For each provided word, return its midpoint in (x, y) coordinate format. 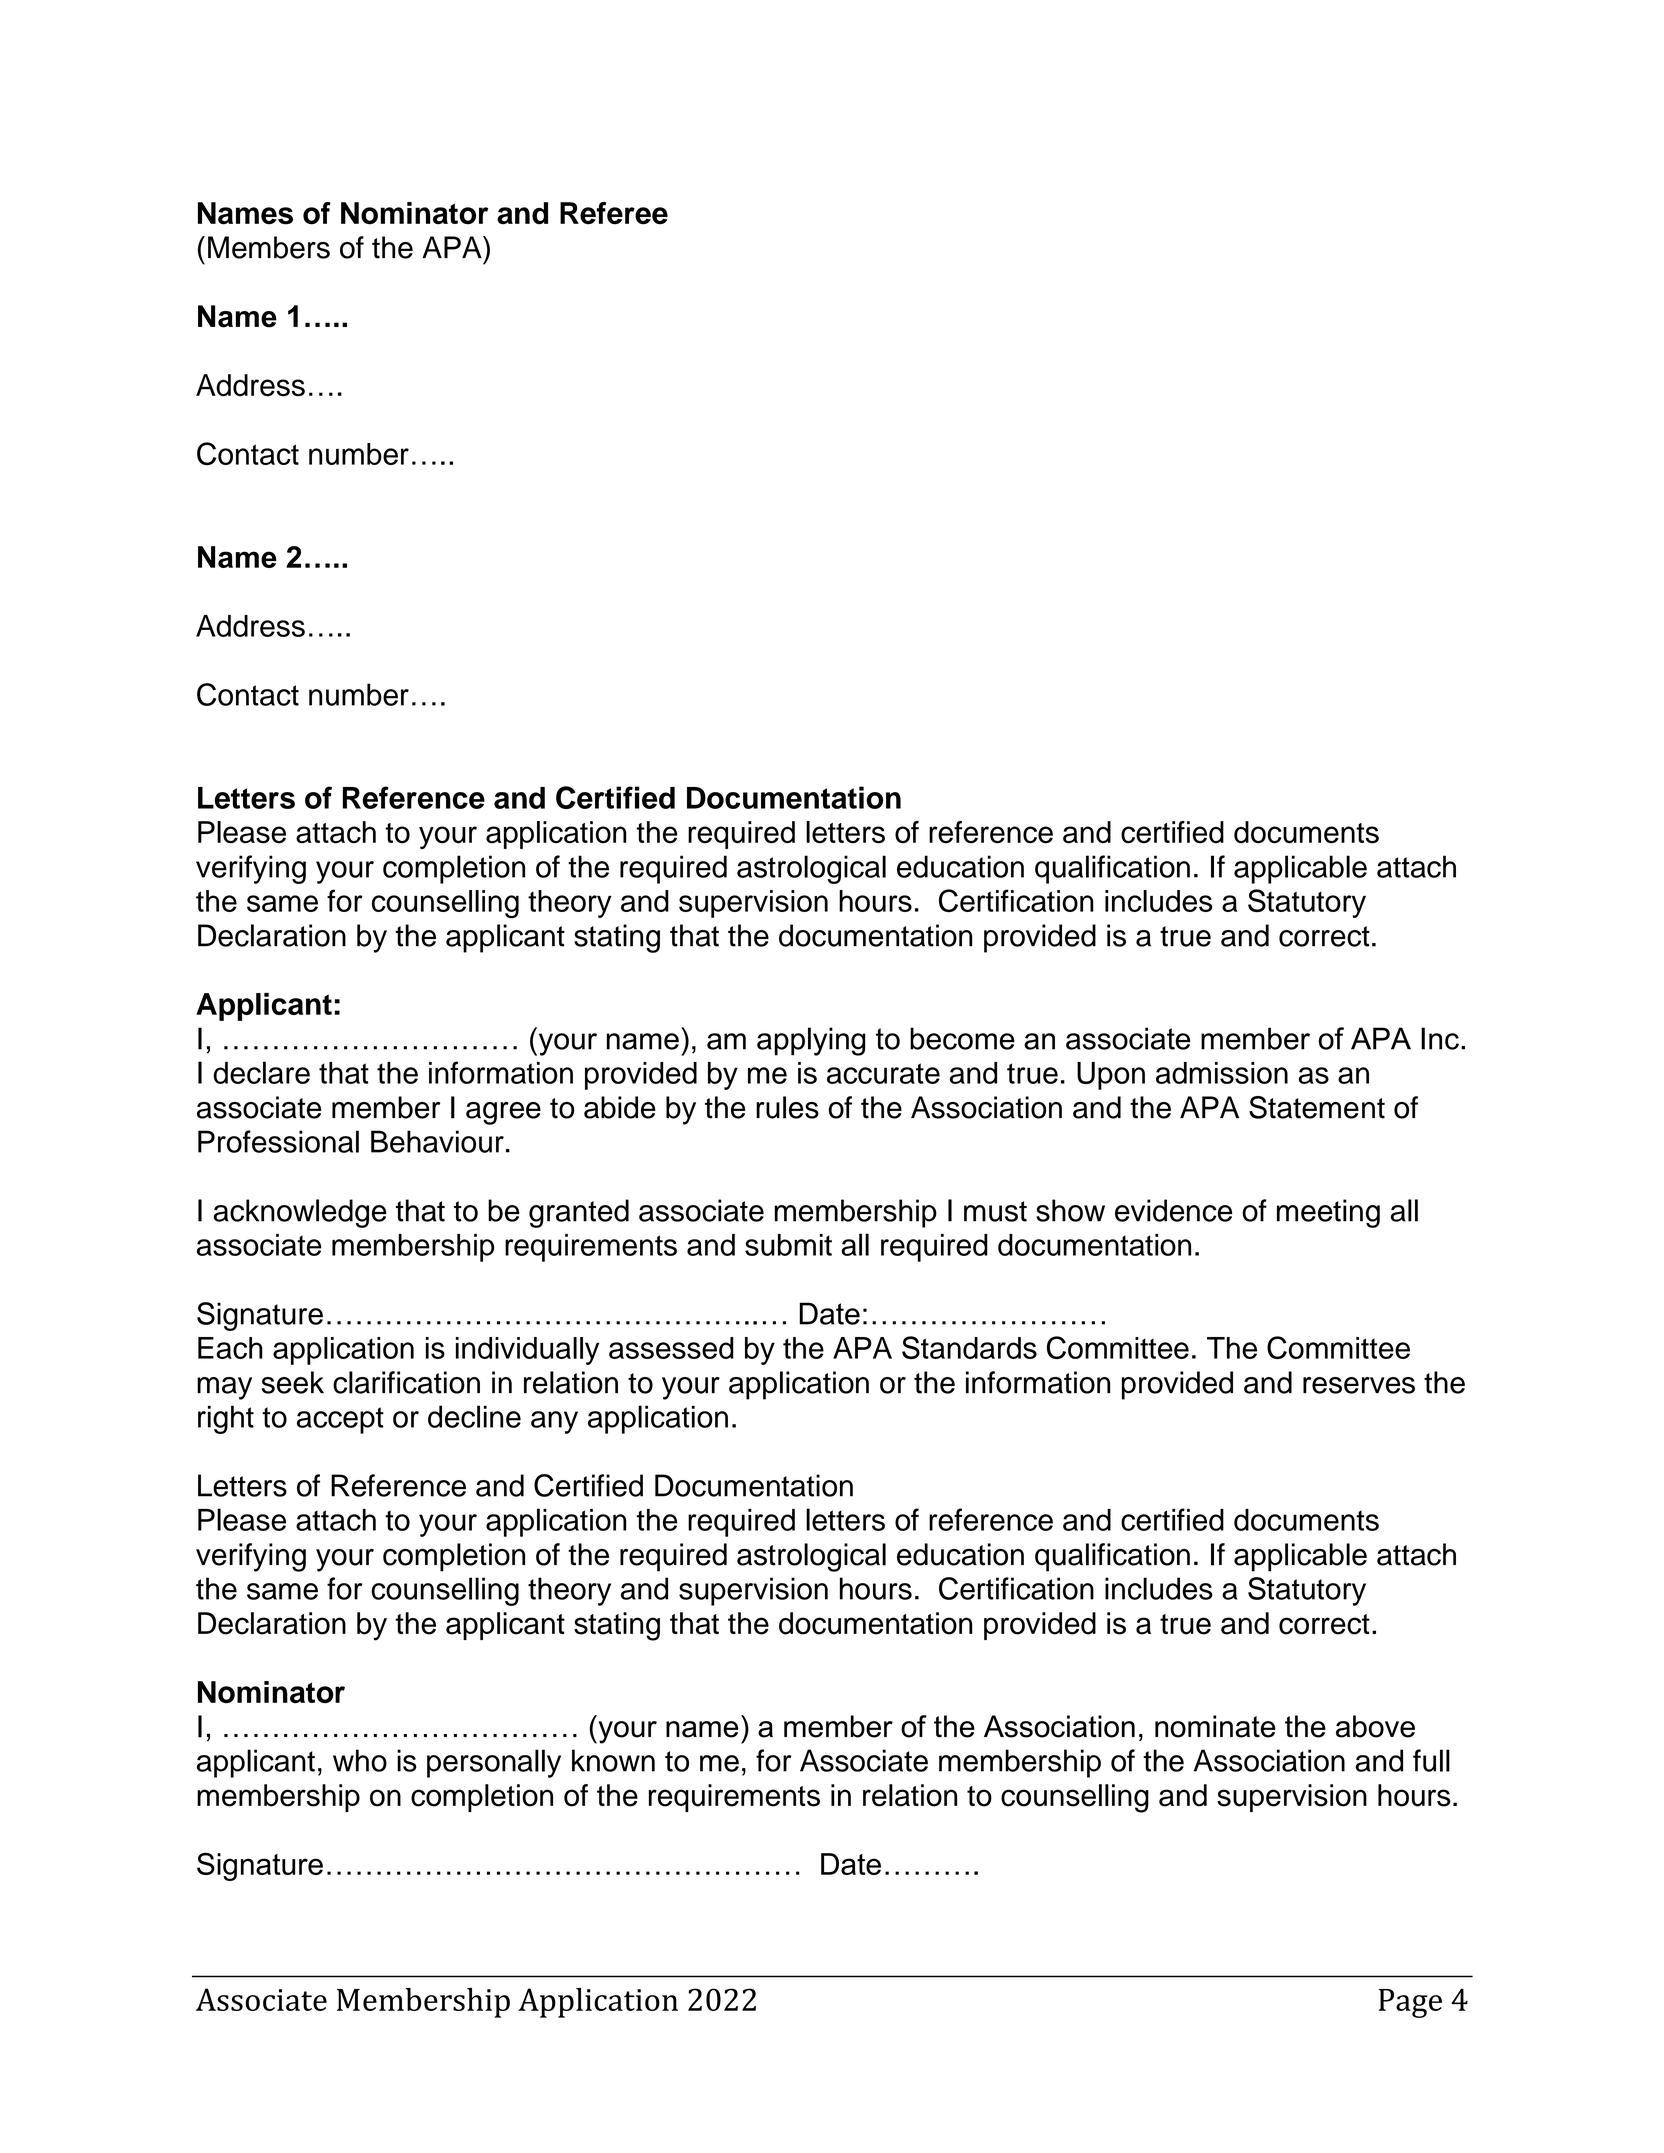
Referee (614, 213)
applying (811, 1041)
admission (1222, 1073)
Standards (969, 1347)
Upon (1111, 1076)
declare (261, 1072)
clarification (406, 1382)
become (962, 1038)
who (360, 1760)
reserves (1359, 1385)
